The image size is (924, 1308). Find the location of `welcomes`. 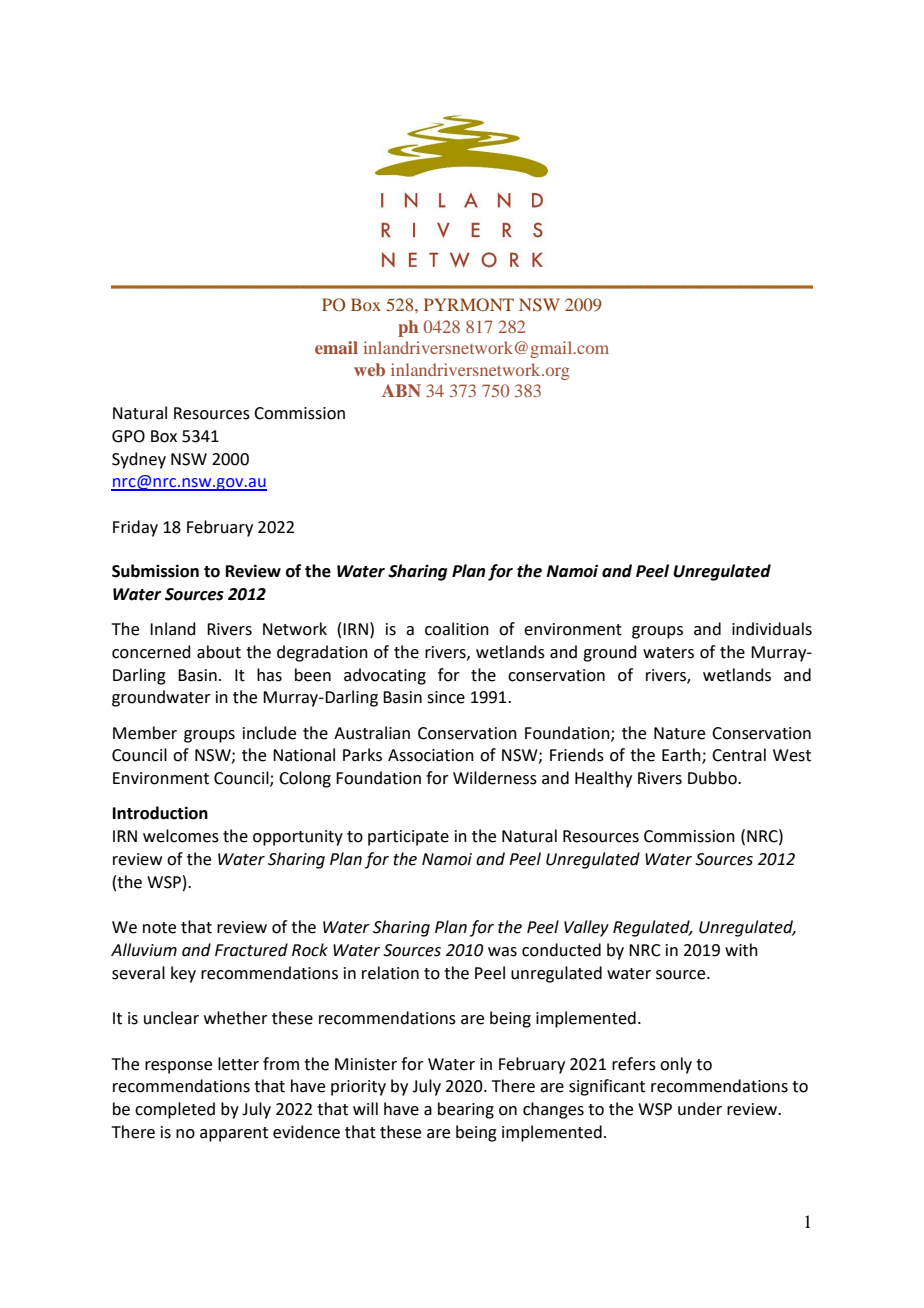

welcomes is located at coordinates (181, 836).
